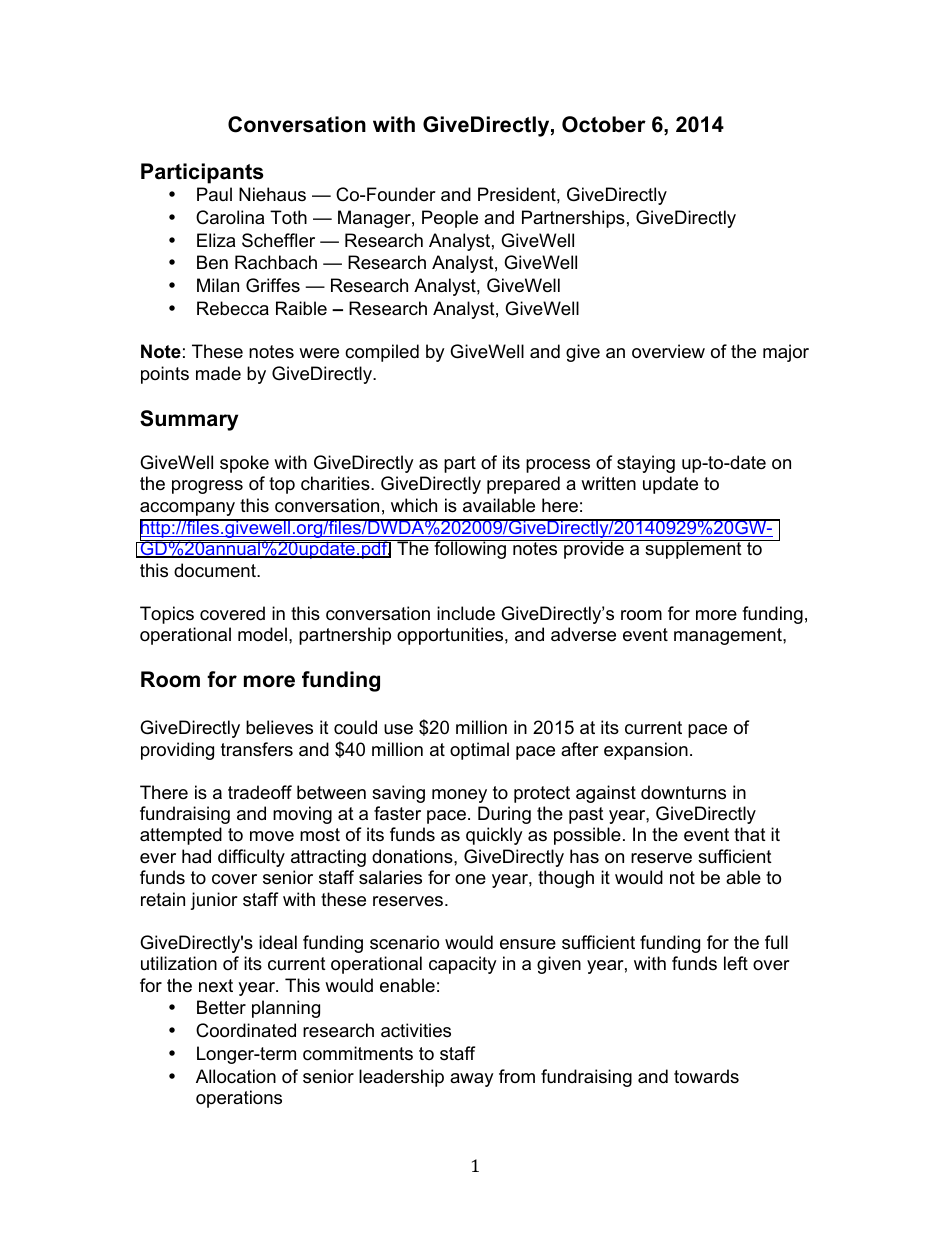 The image size is (952, 1233). I want to click on Paul, so click(214, 194).
